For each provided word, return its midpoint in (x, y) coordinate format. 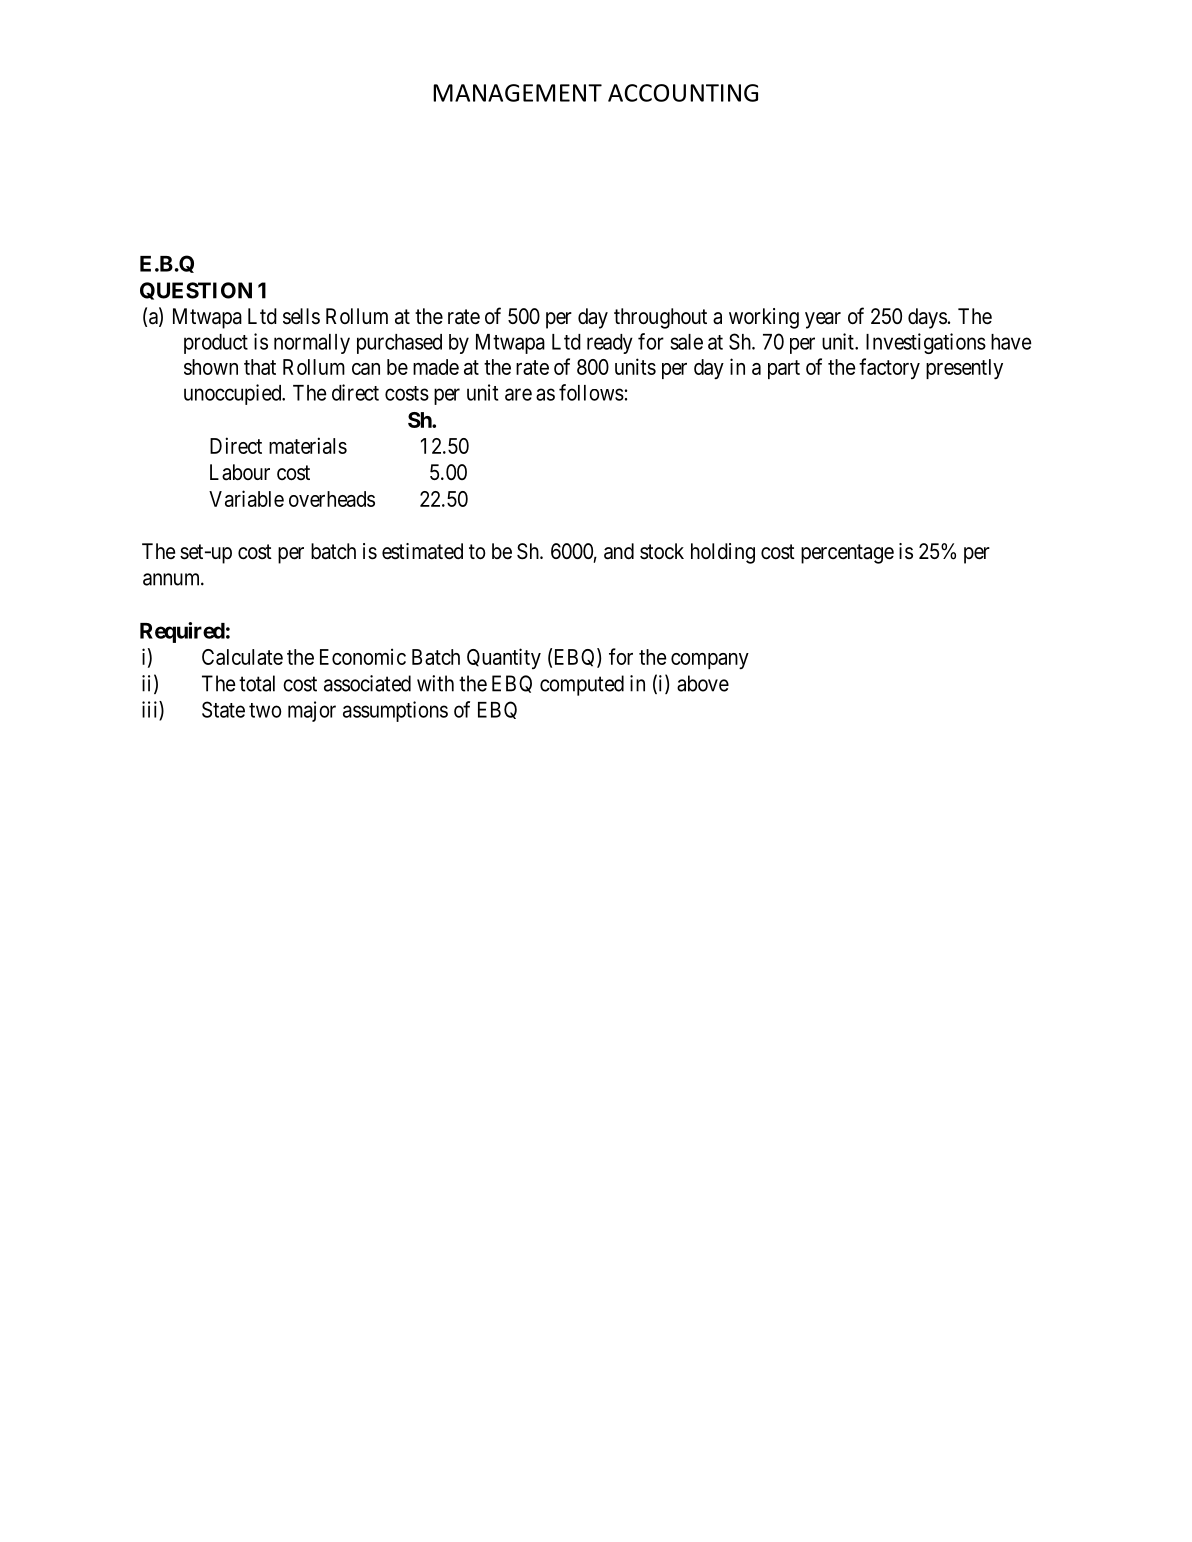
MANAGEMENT (517, 93)
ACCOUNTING (683, 93)
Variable (246, 498)
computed (582, 685)
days (927, 318)
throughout (660, 318)
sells (301, 316)
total (257, 683)
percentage (847, 554)
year (823, 320)
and (619, 551)
